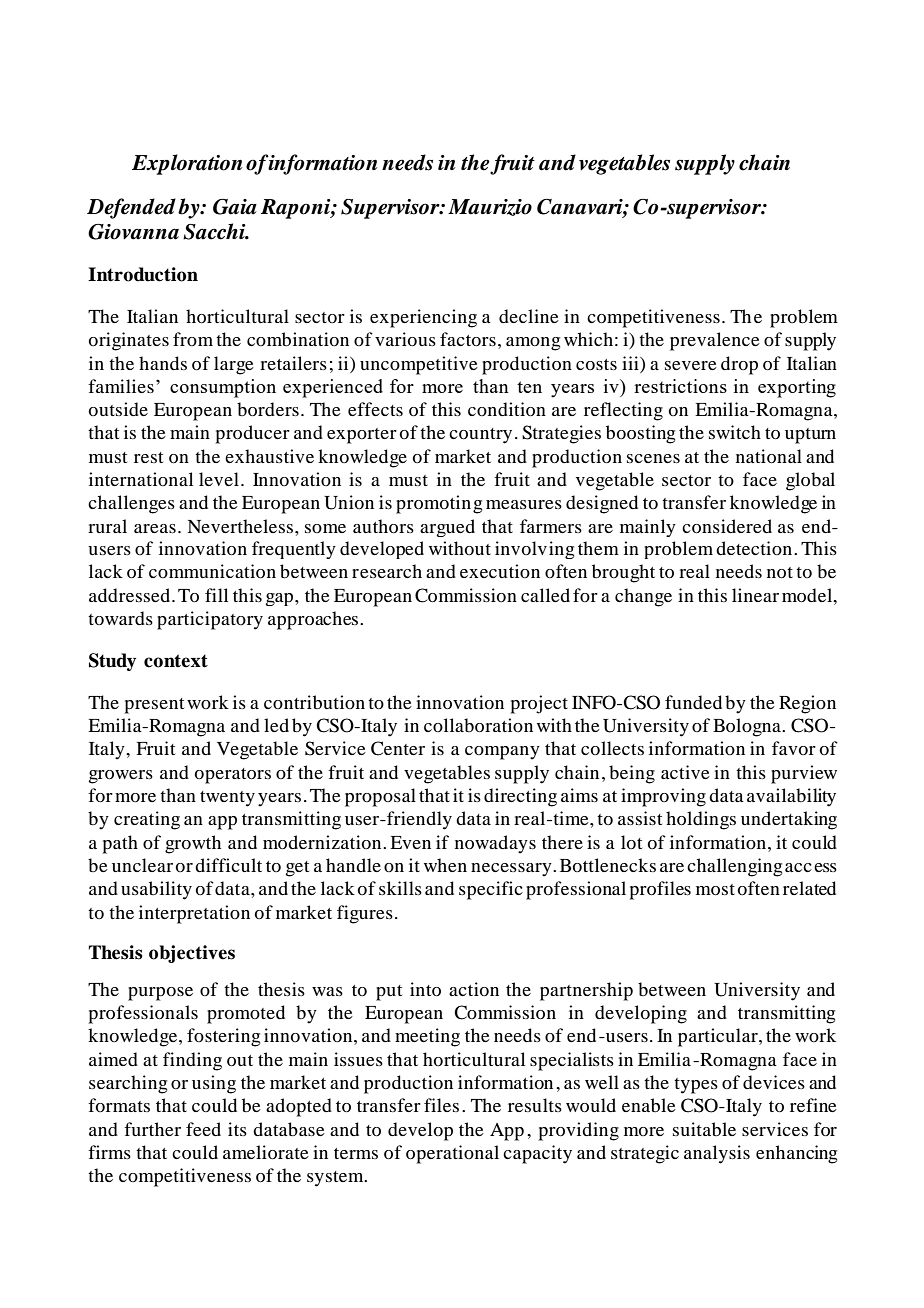  What do you see at coordinates (252, 434) in the screenshot?
I see `producer` at bounding box center [252, 434].
